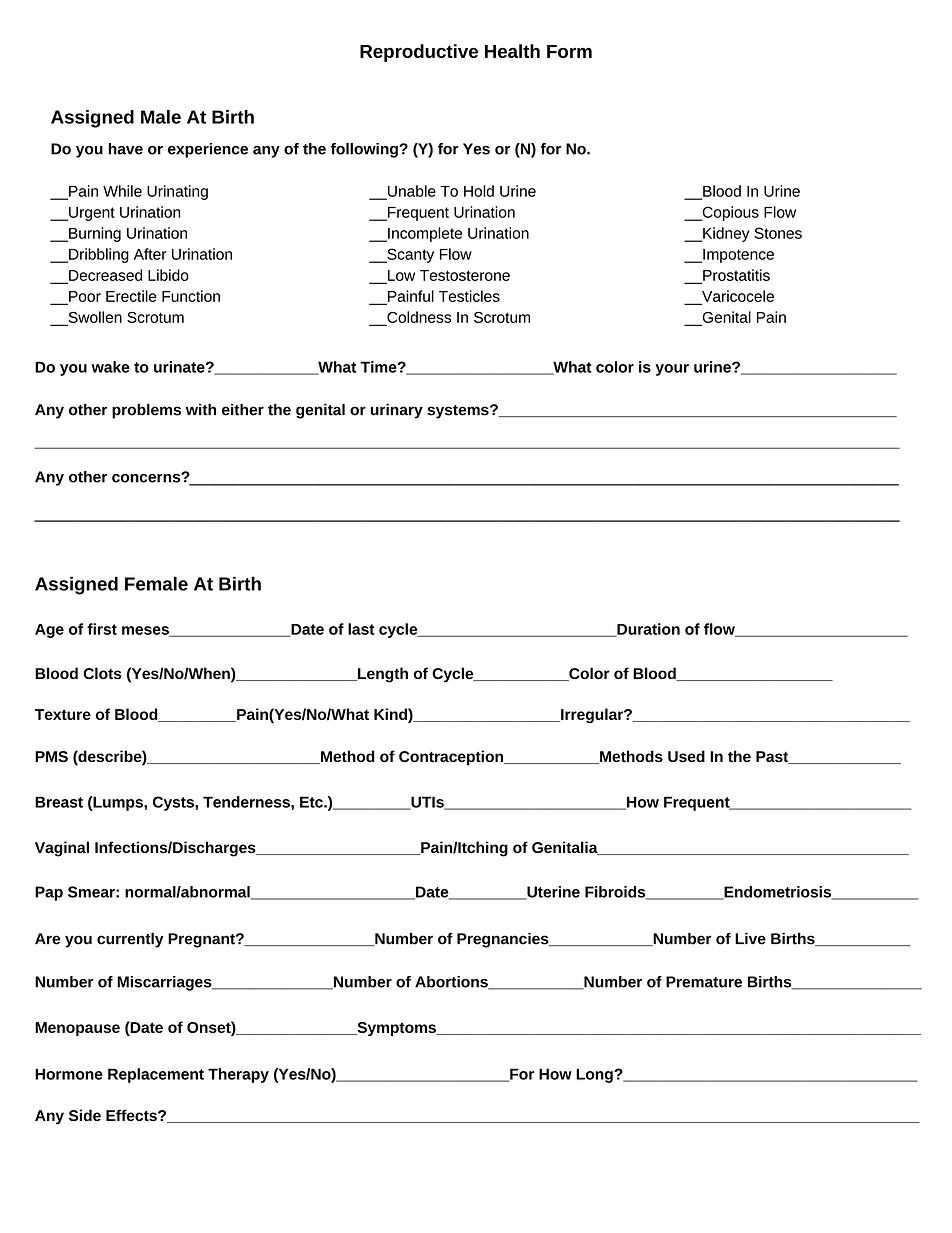 Image resolution: width=952 pixels, height=1233 pixels. I want to click on Form, so click(569, 51).
